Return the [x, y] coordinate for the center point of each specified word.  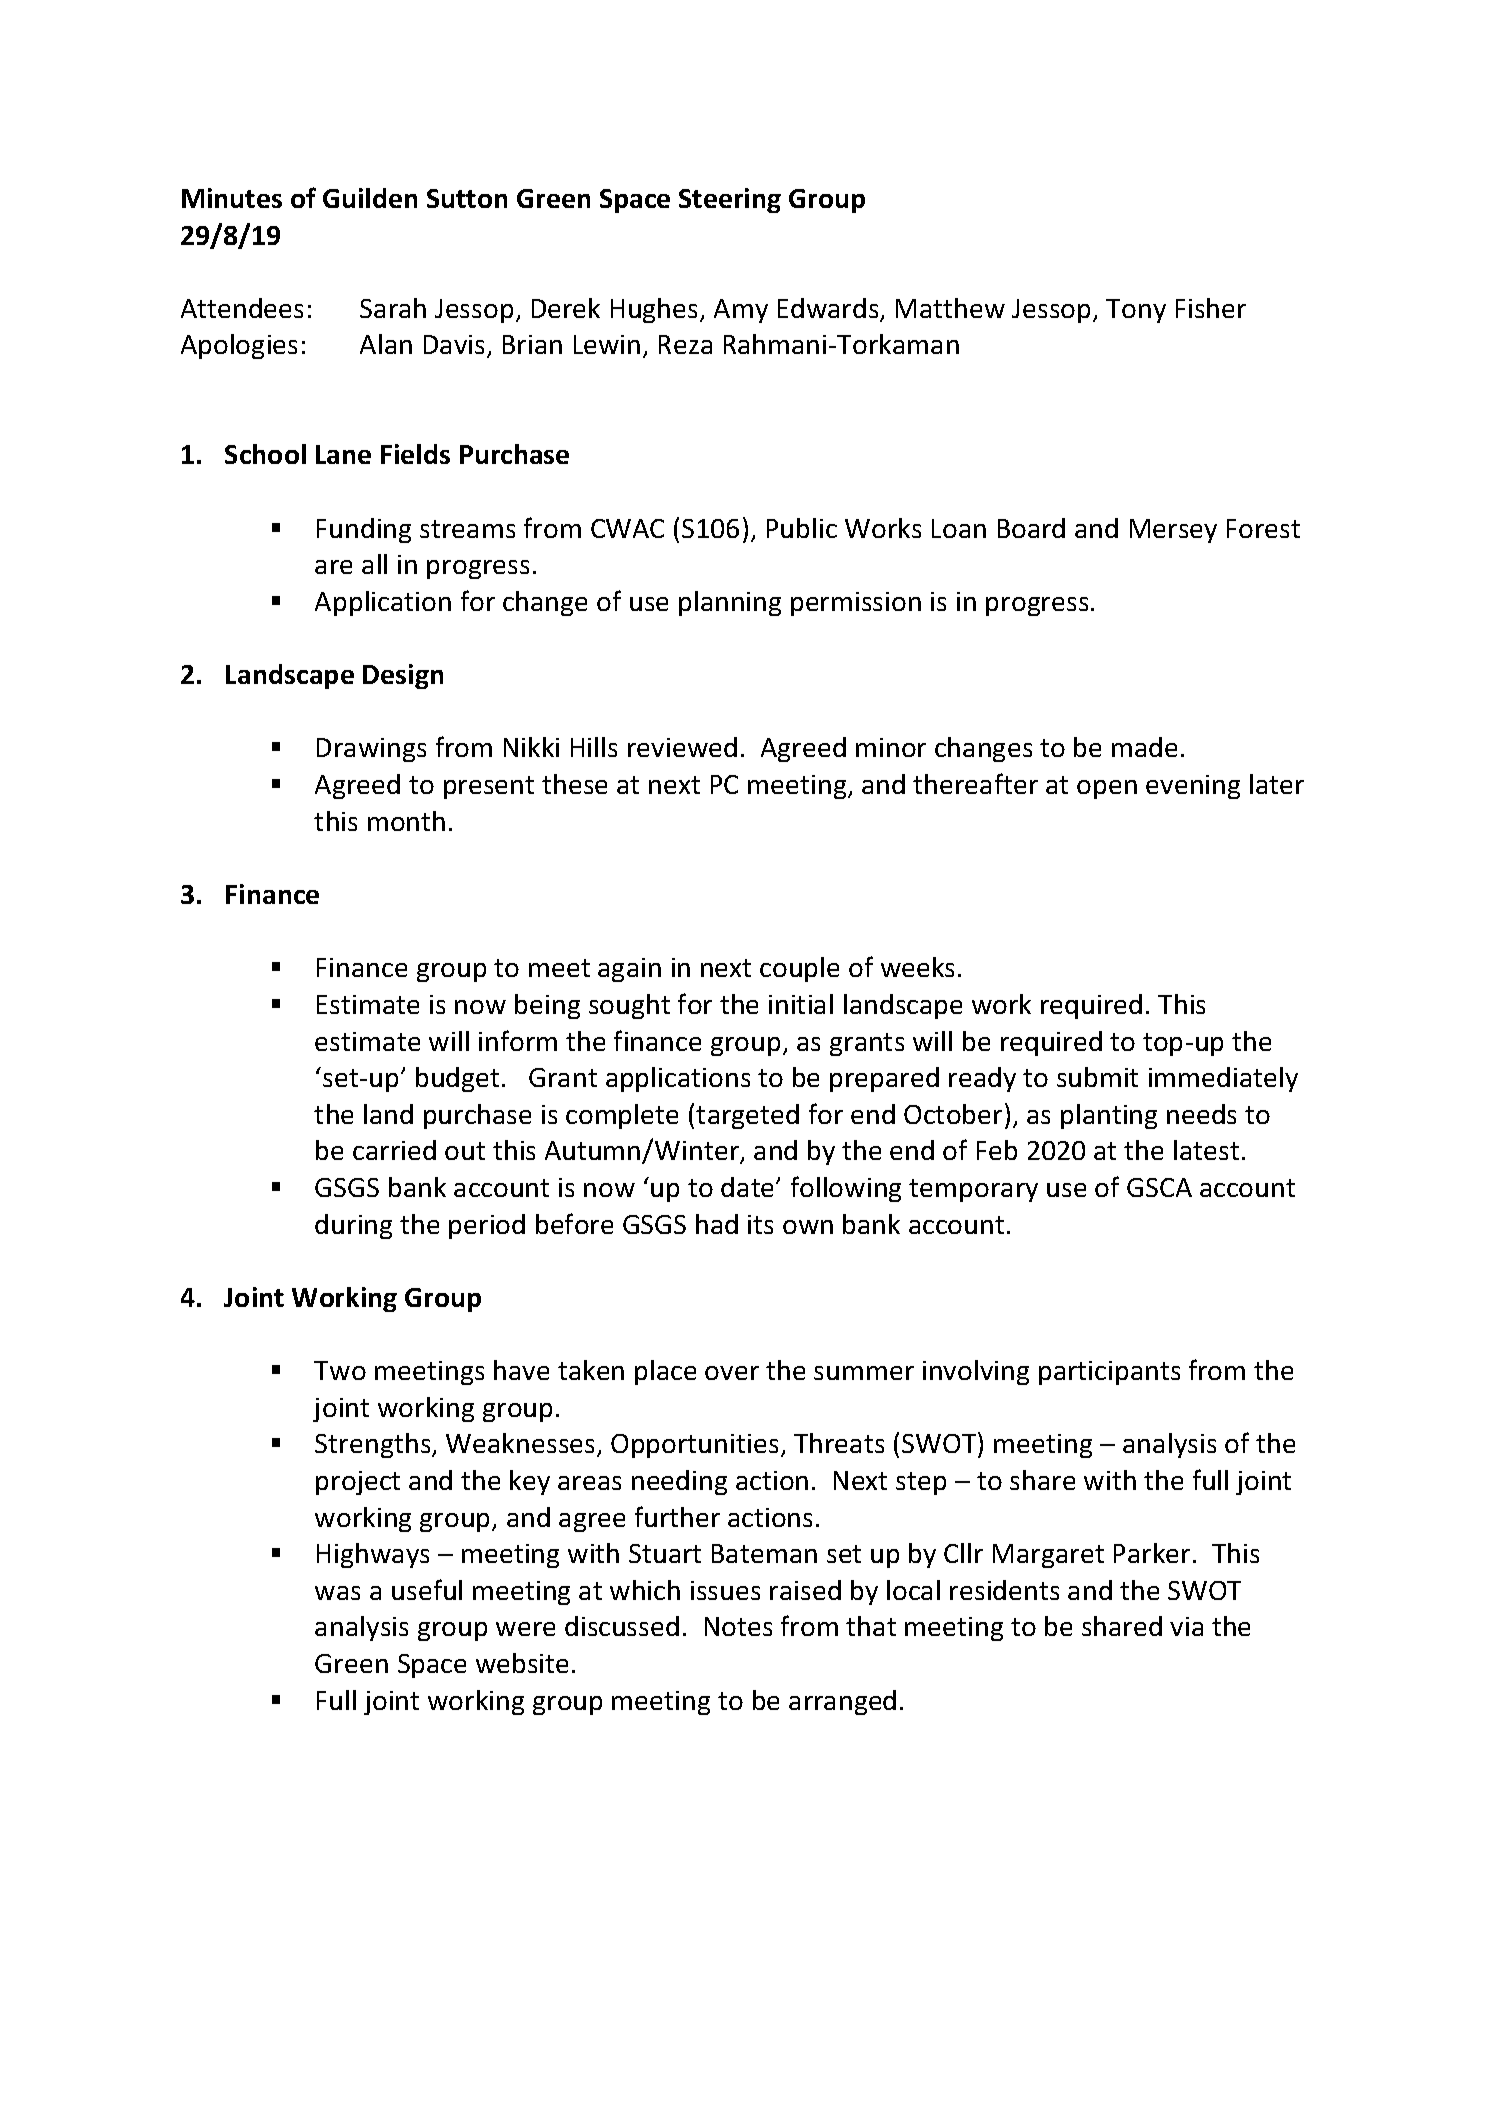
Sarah [393, 308]
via [1186, 1626]
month [406, 821]
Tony [1136, 311]
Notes [738, 1626]
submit [1097, 1077]
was [337, 1593]
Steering [730, 200]
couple [799, 969]
